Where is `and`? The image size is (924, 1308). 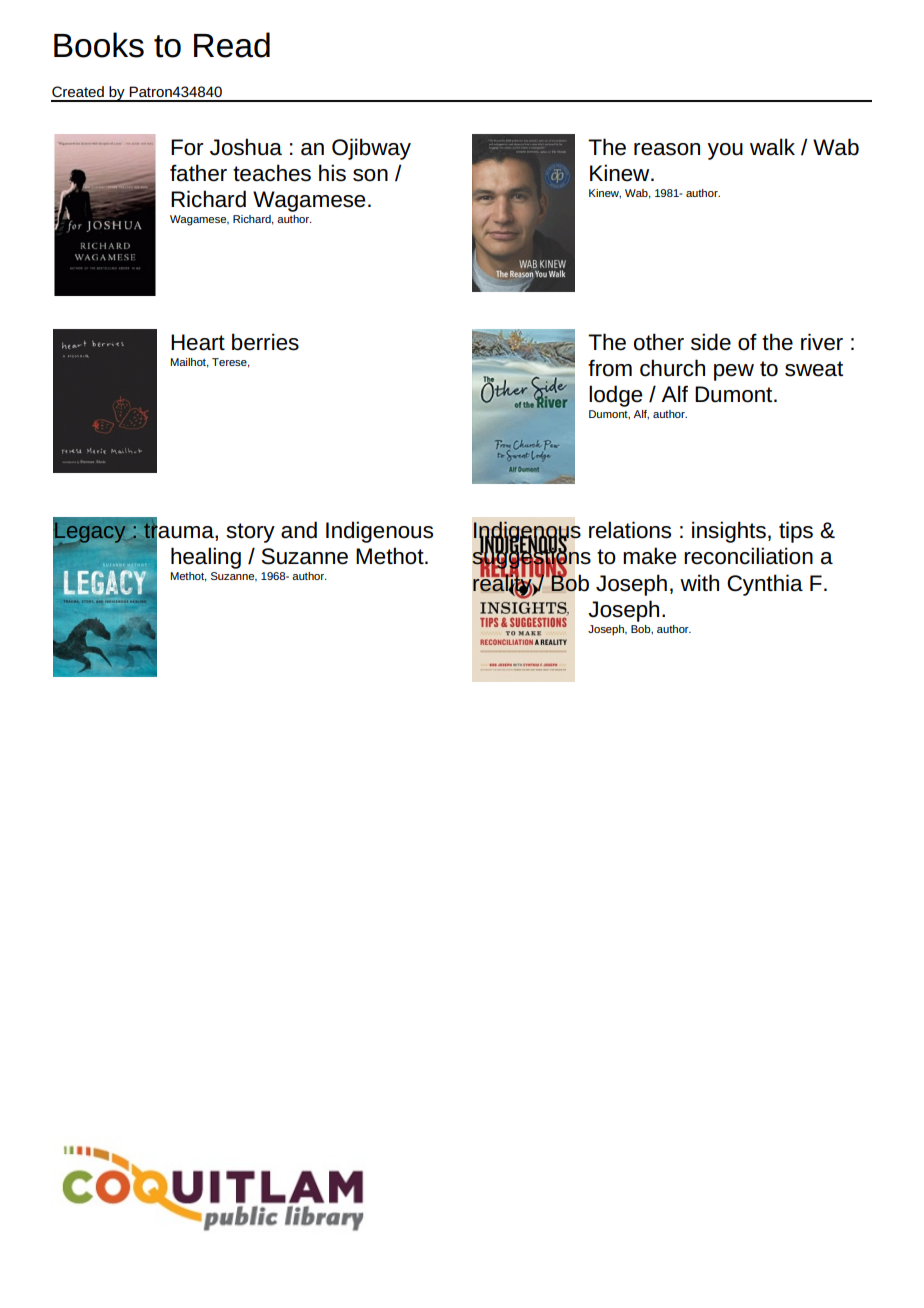 and is located at coordinates (299, 530).
